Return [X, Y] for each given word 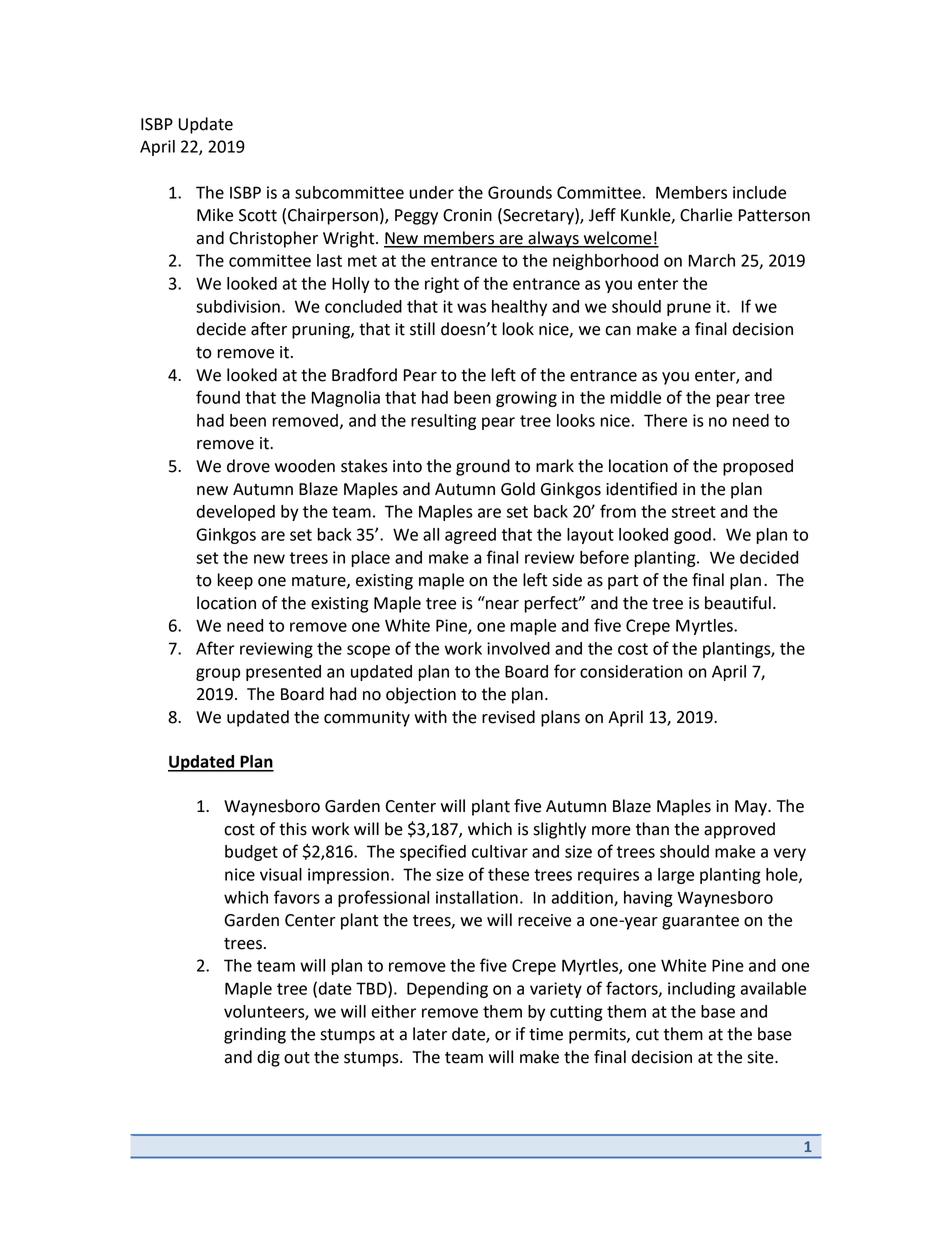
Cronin [467, 215]
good [692, 536]
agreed [470, 536]
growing [526, 399]
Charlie [706, 215]
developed [236, 513]
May [752, 808]
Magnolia [346, 399]
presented [283, 673]
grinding [255, 1035]
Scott [258, 215]
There [665, 420]
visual [281, 874]
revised [508, 717]
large [676, 876]
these [508, 874]
